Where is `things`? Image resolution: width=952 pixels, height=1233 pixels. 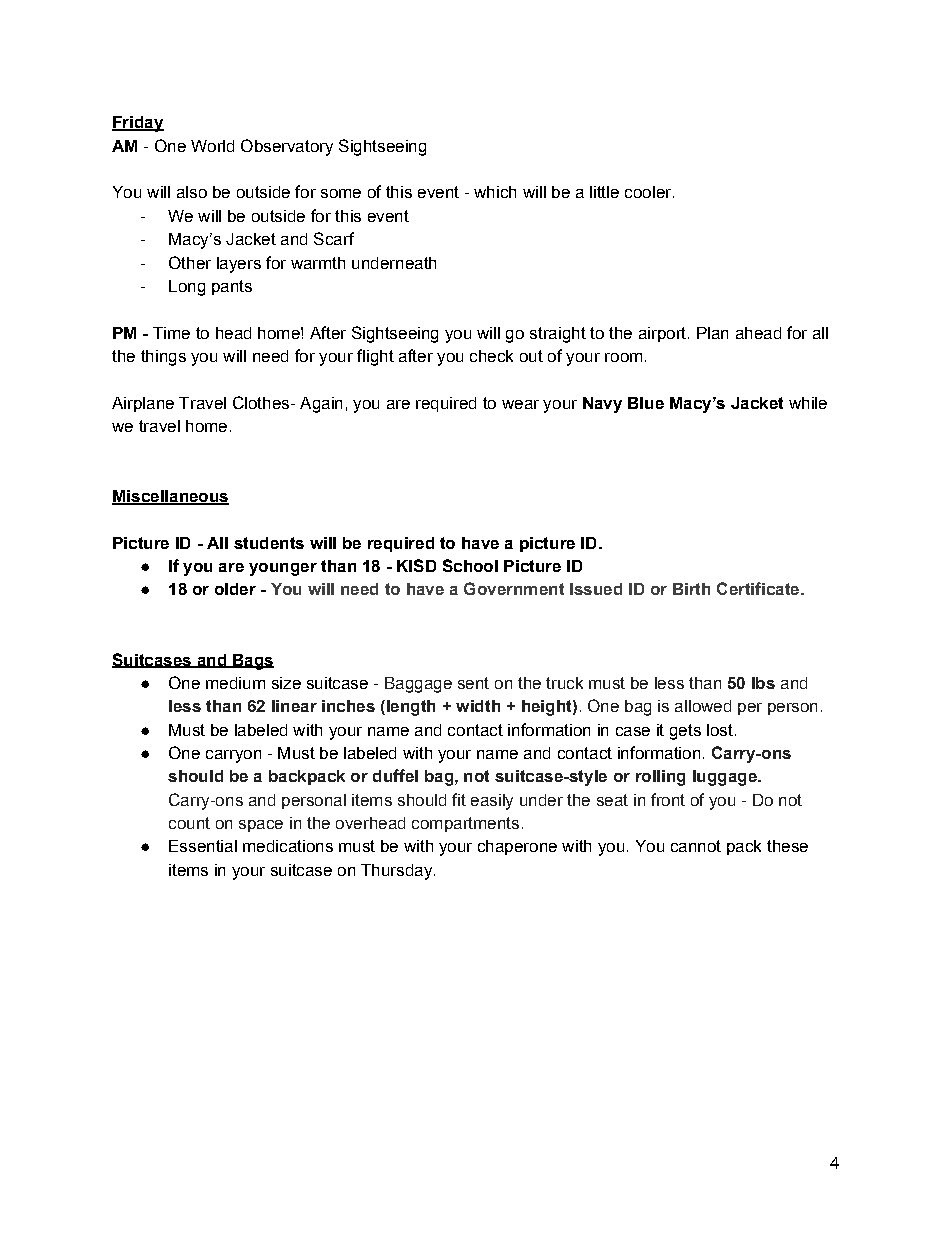 things is located at coordinates (163, 358).
